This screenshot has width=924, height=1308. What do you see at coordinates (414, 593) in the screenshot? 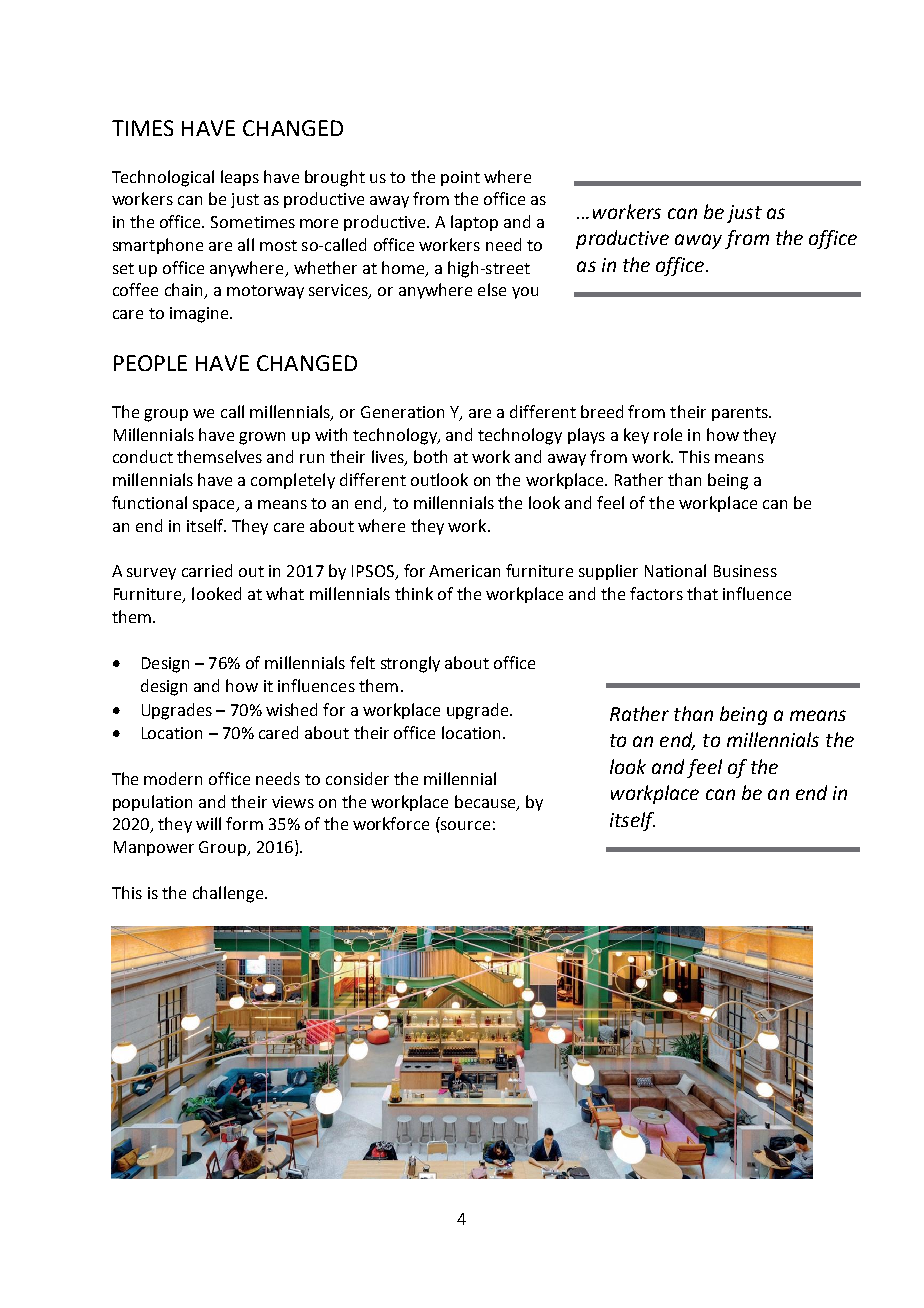
I see `think` at bounding box center [414, 593].
